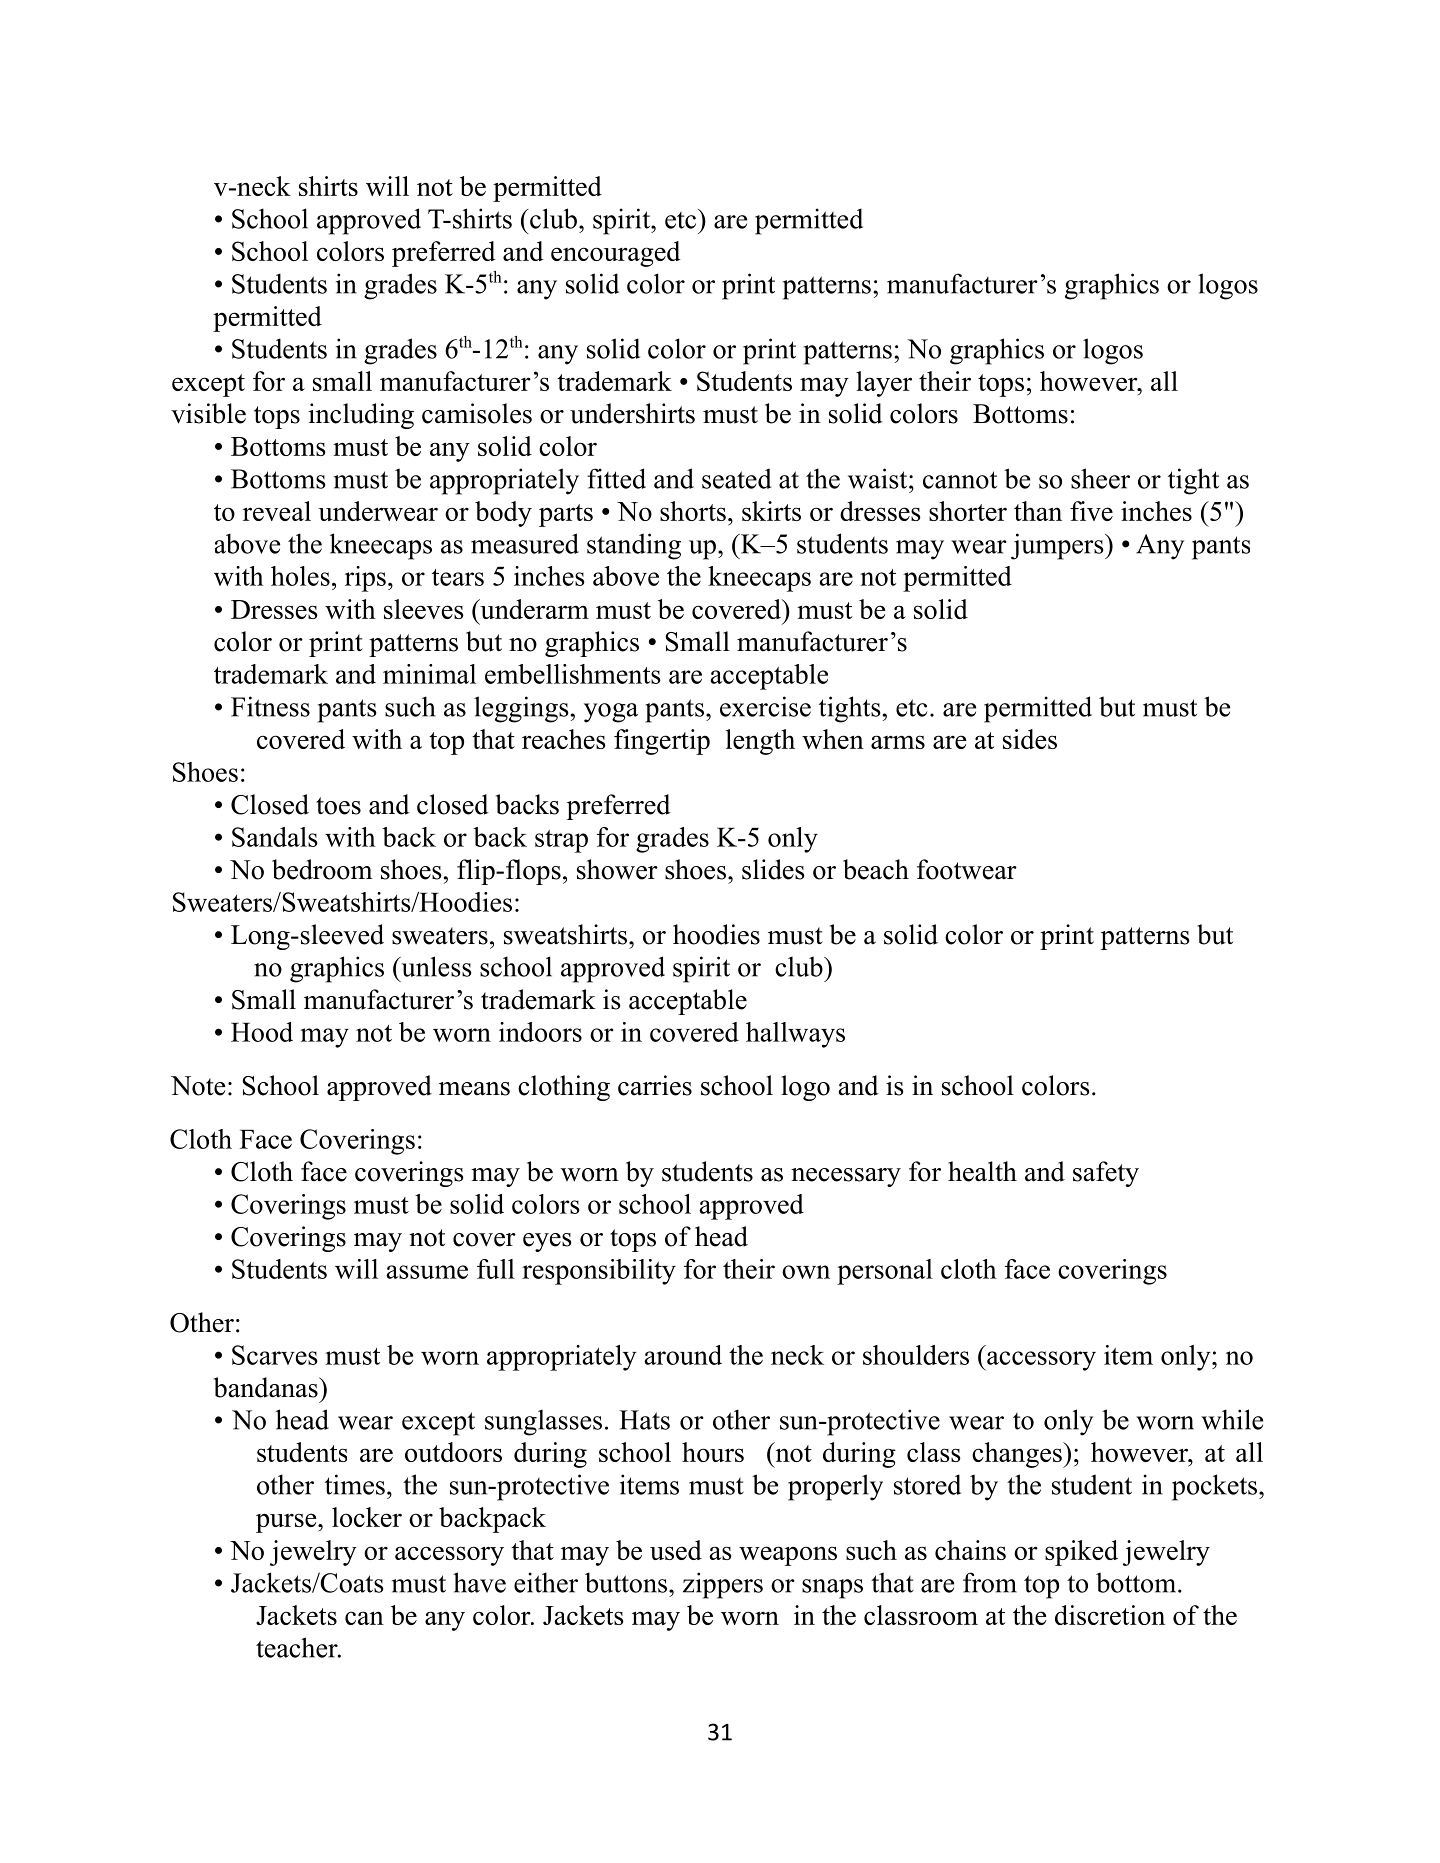  I want to click on spiked, so click(1081, 1553).
